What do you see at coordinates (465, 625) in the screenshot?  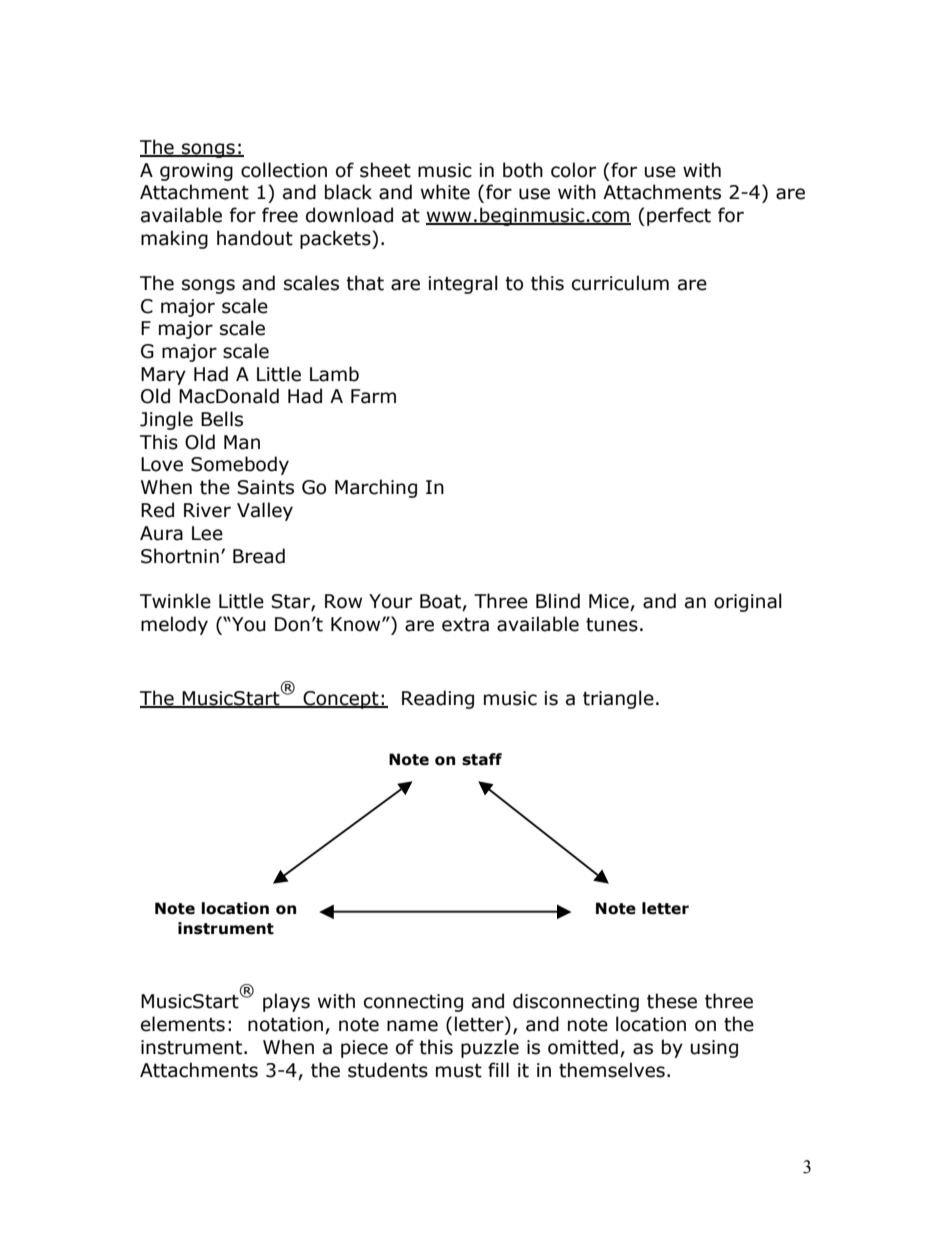 I see `extra` at bounding box center [465, 625].
